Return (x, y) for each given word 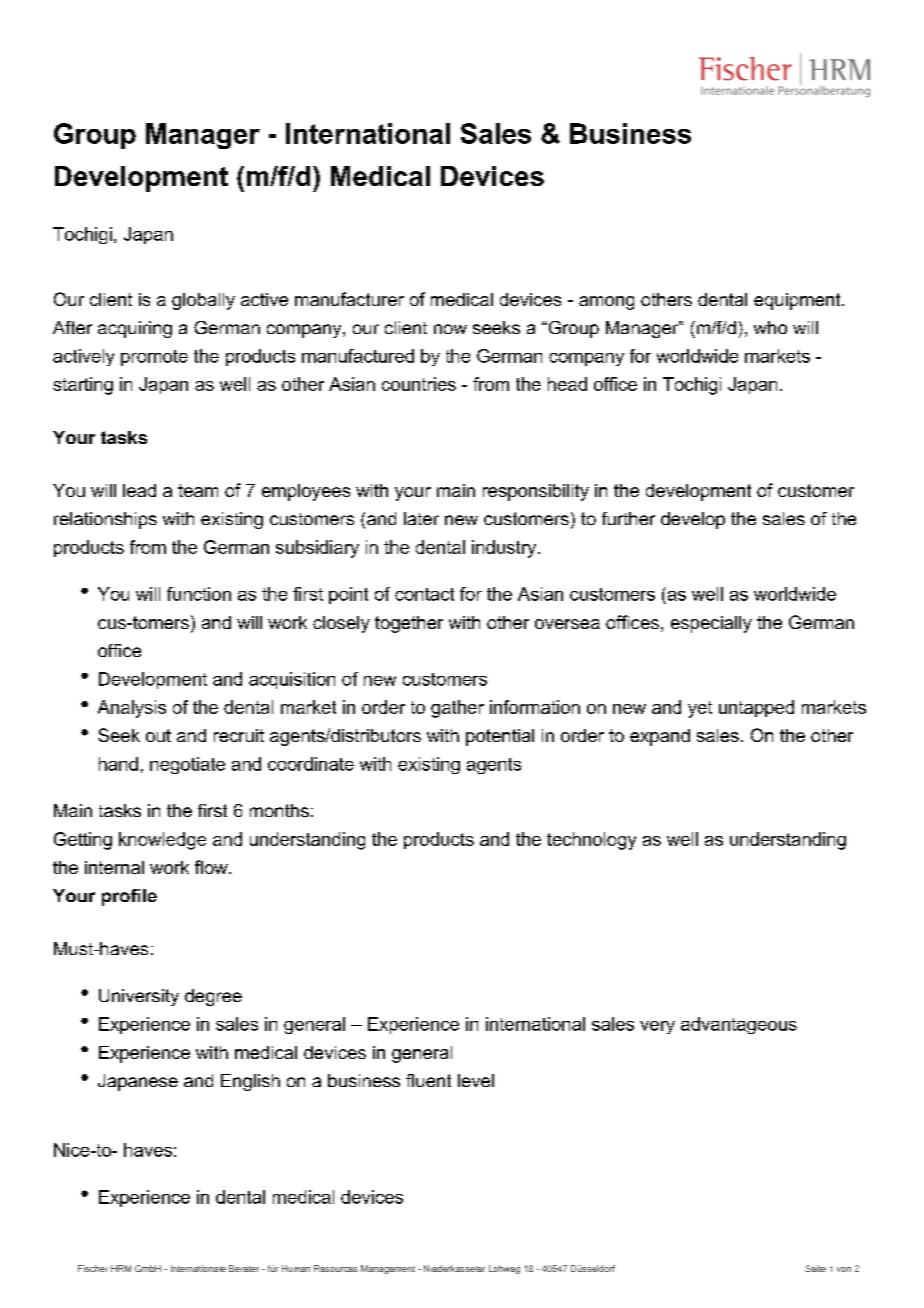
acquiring (135, 329)
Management (388, 1269)
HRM (121, 1268)
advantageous (739, 1025)
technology (591, 841)
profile (129, 897)
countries (419, 384)
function (199, 594)
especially (711, 624)
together (409, 624)
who (770, 327)
